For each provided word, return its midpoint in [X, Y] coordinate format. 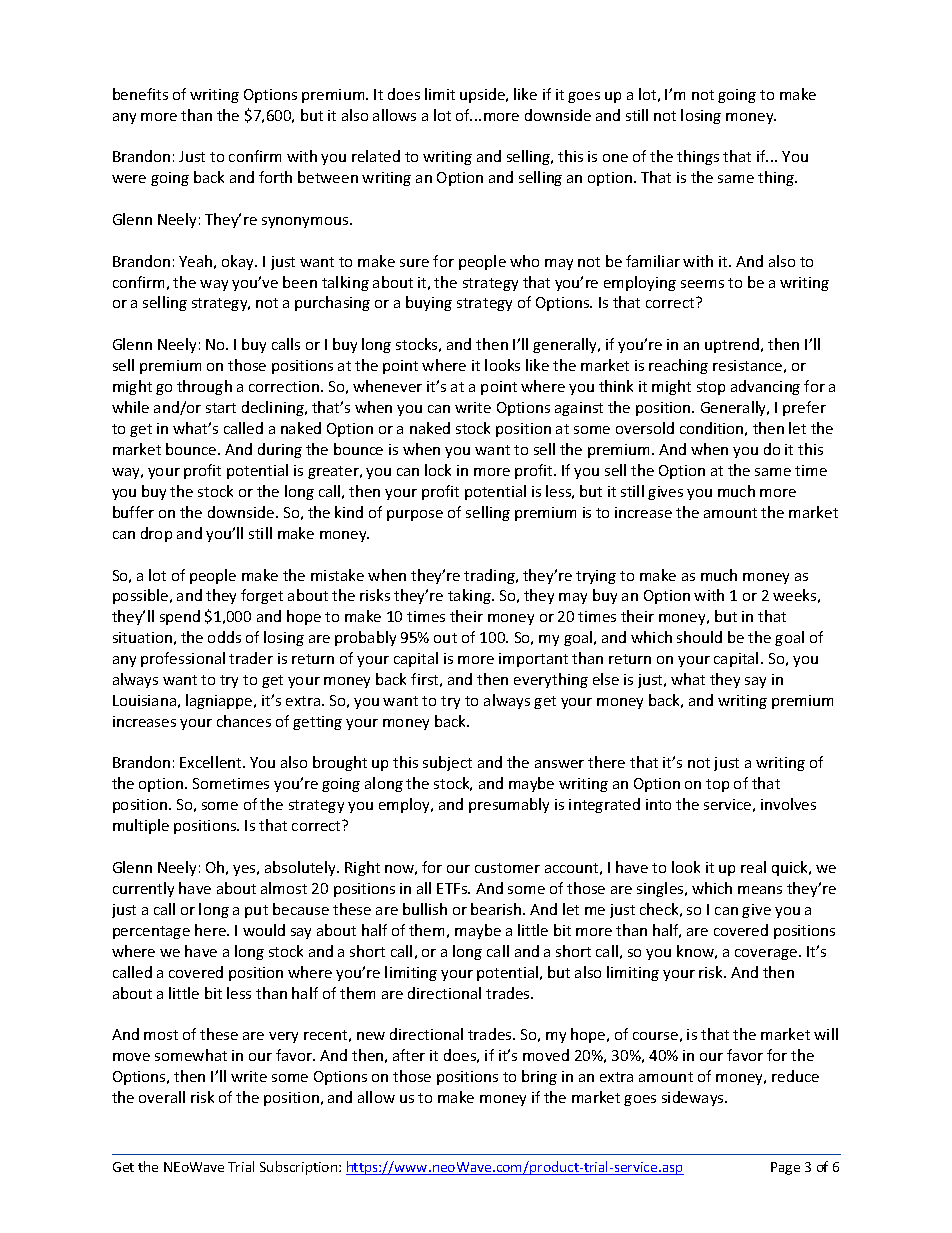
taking [470, 596]
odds [224, 637]
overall [162, 1097]
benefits [140, 94]
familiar [653, 261]
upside [484, 95]
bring [539, 1077]
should [699, 637]
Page [785, 1168]
